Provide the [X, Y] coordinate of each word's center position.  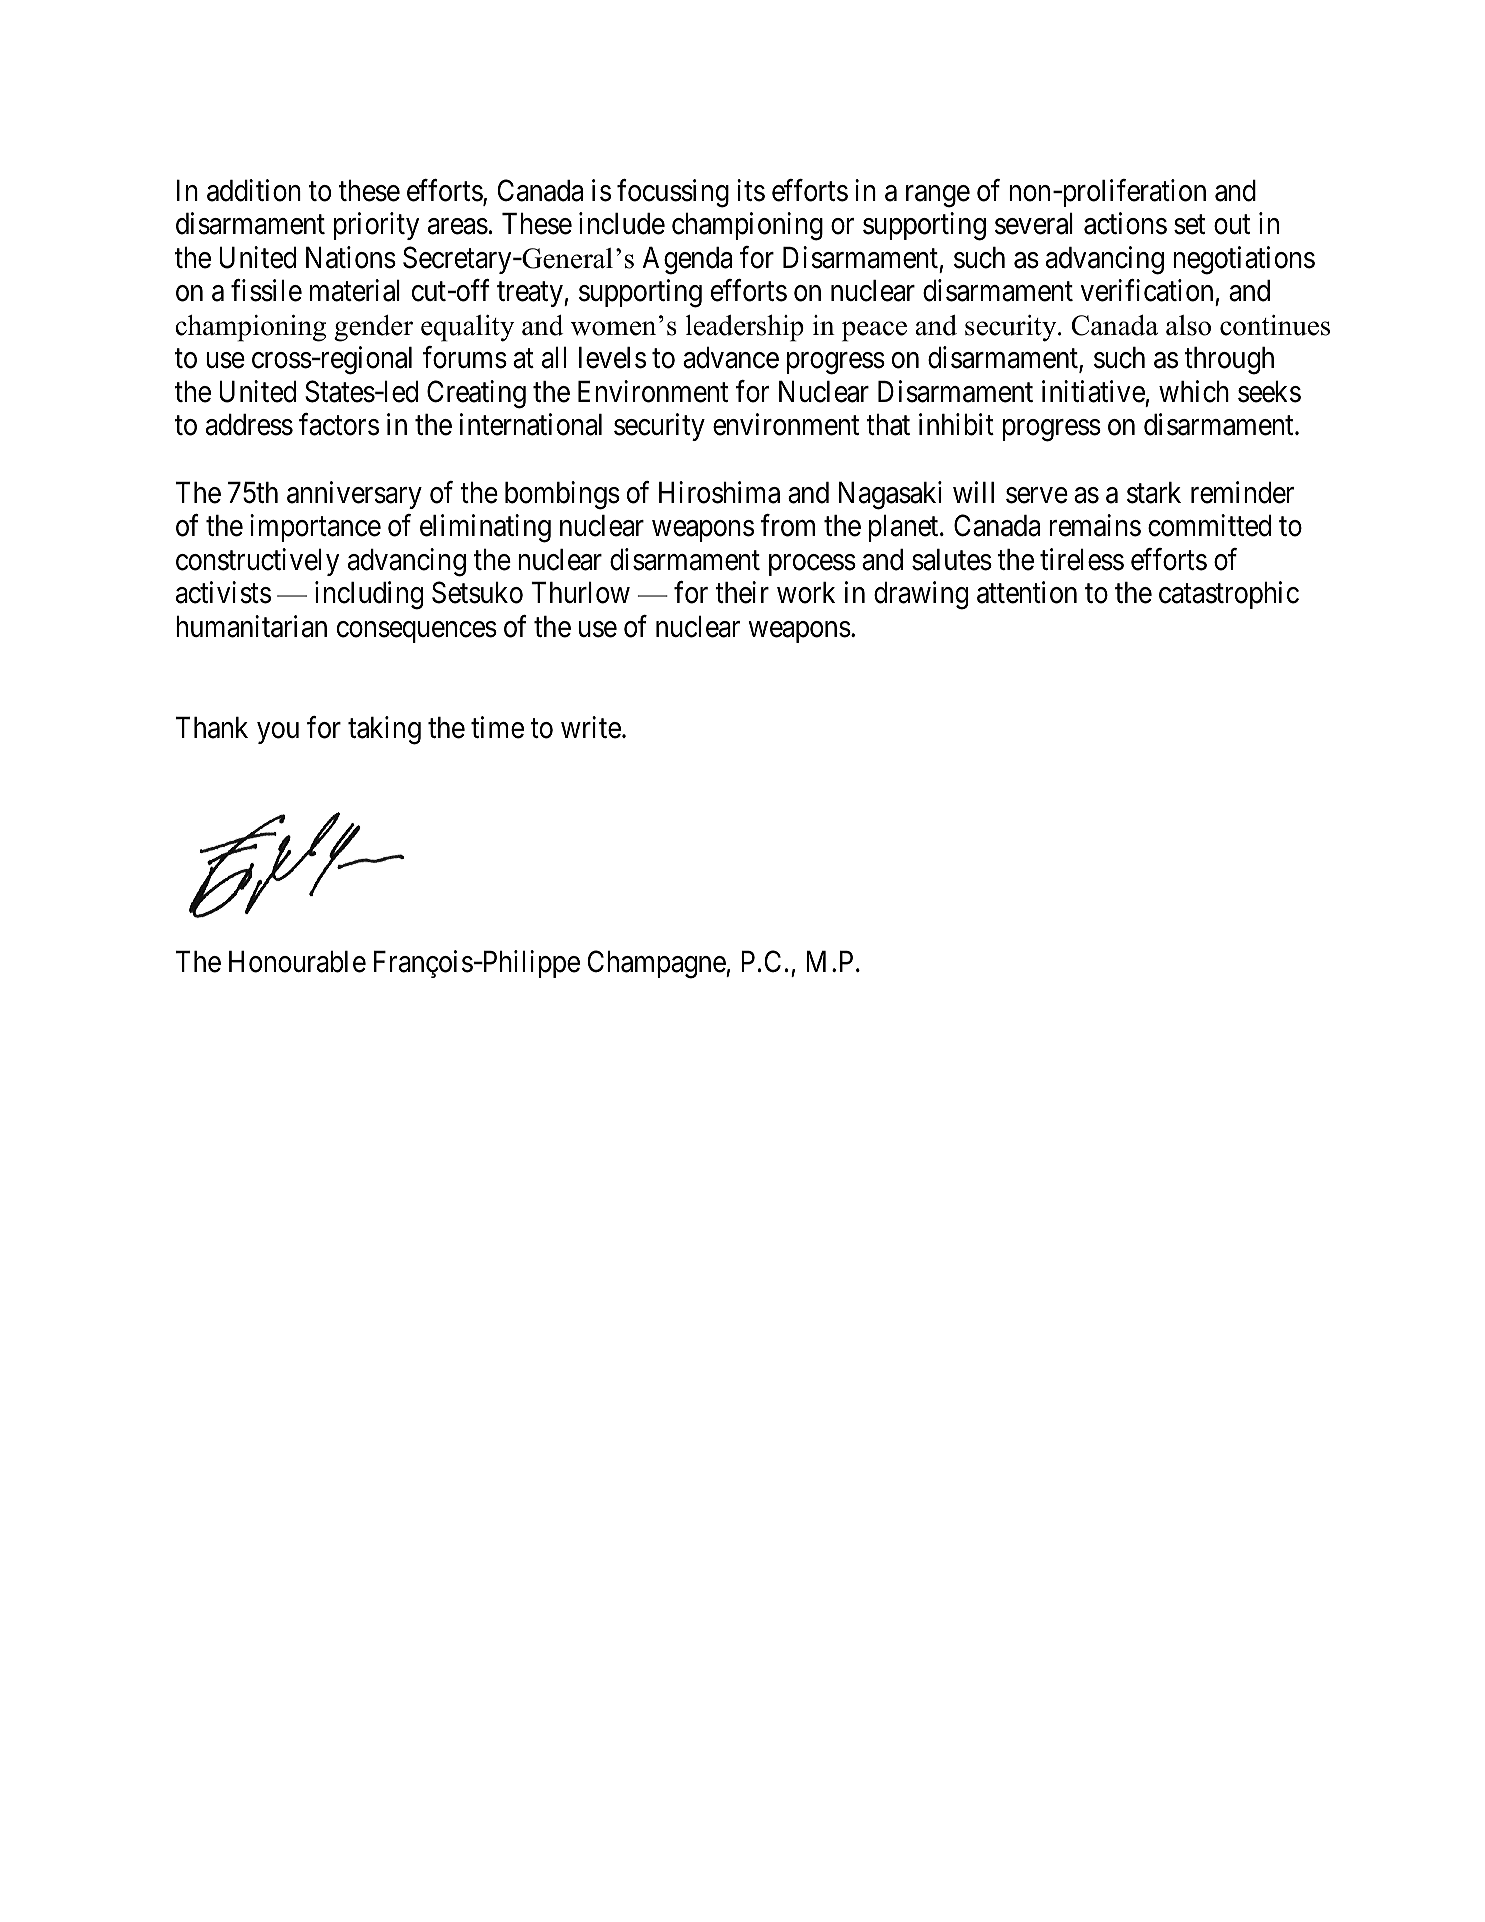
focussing [673, 193]
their [742, 592]
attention [1027, 592]
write [591, 727]
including [369, 595]
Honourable [297, 962]
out [1232, 225]
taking [384, 730]
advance [731, 358]
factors [339, 424]
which [1194, 391]
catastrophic [1229, 595]
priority [376, 226]
